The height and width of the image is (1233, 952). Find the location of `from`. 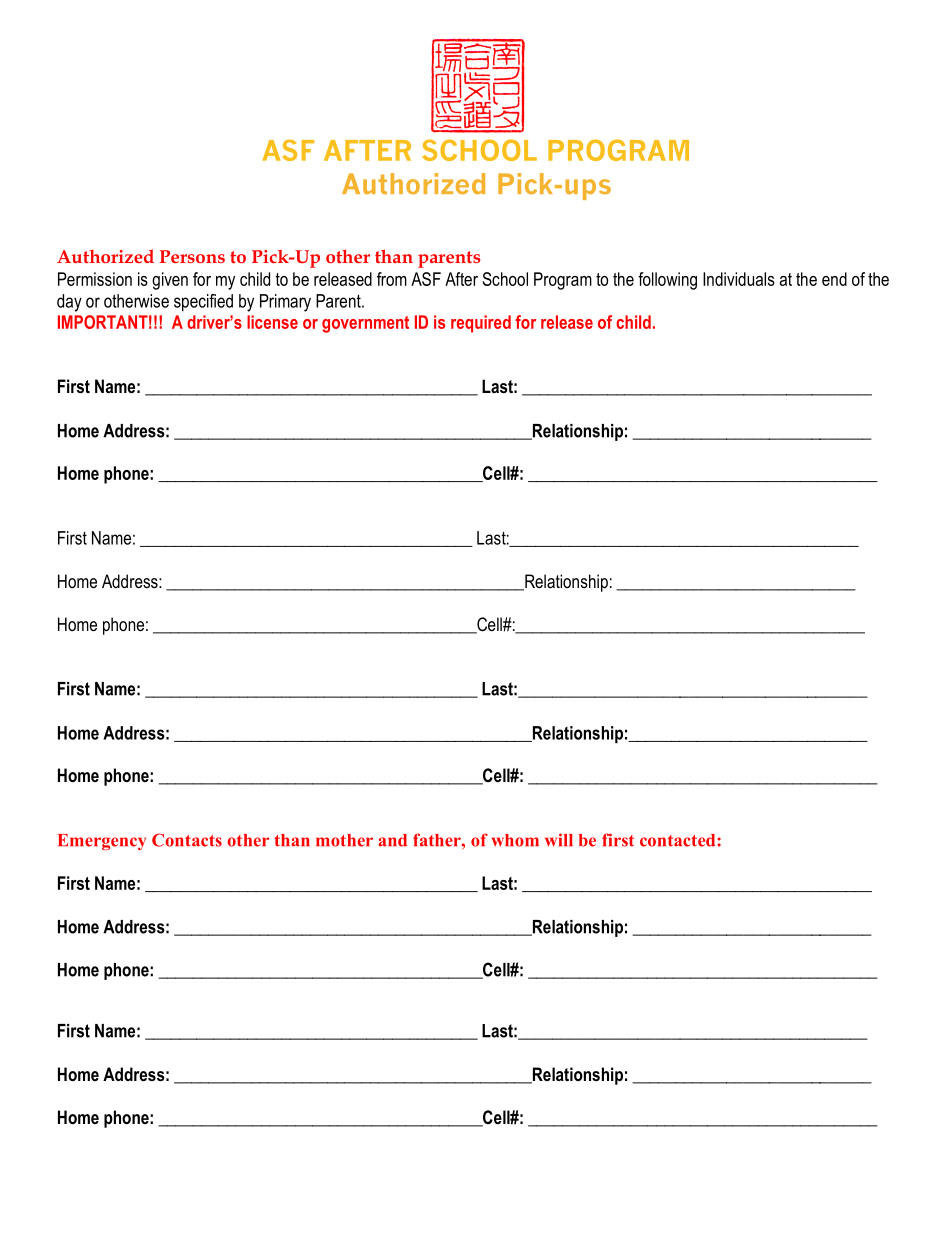

from is located at coordinates (392, 279).
